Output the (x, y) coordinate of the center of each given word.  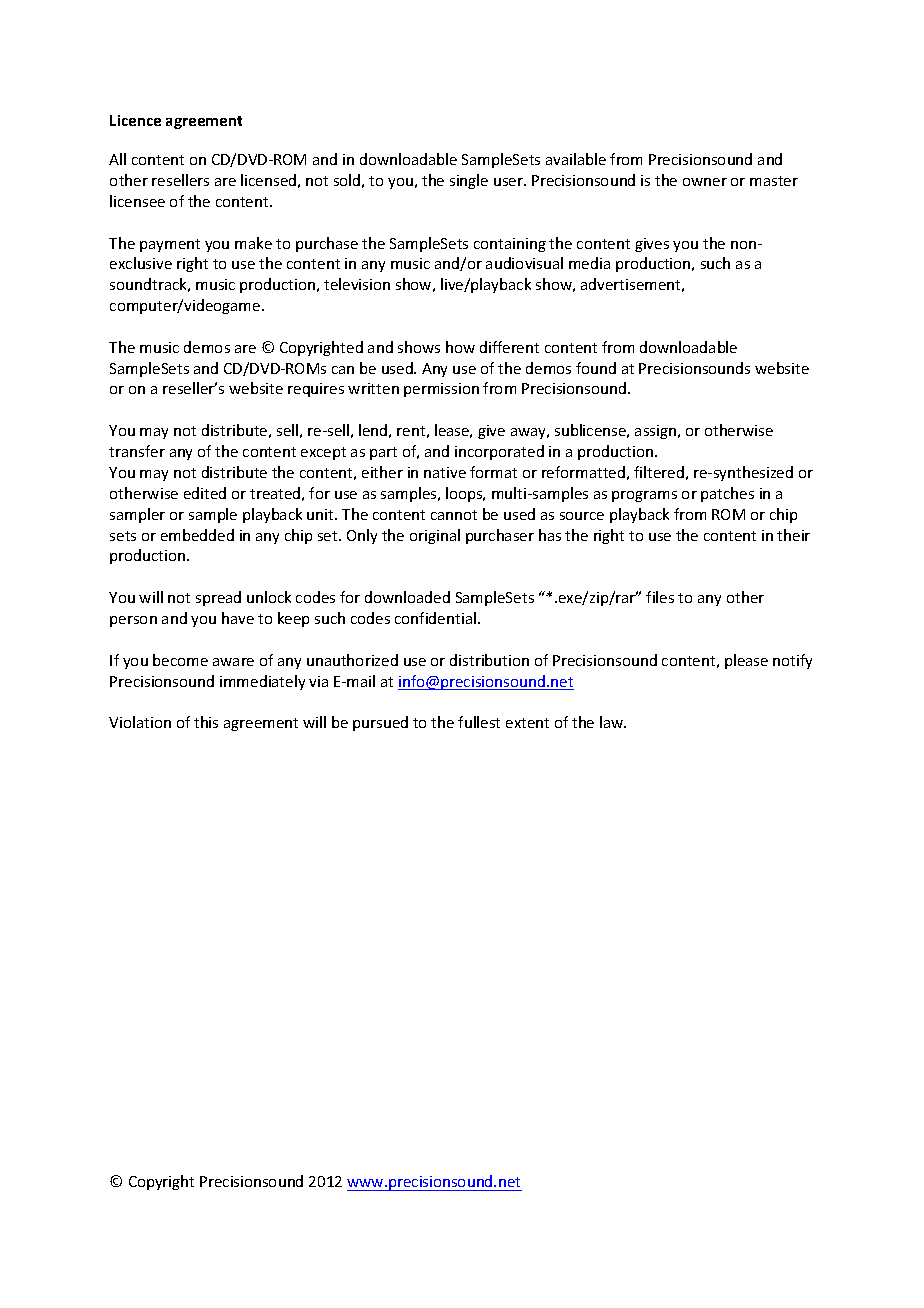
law (613, 722)
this (206, 722)
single (469, 181)
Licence (135, 120)
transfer (137, 451)
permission (441, 390)
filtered (659, 472)
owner (705, 182)
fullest (479, 722)
